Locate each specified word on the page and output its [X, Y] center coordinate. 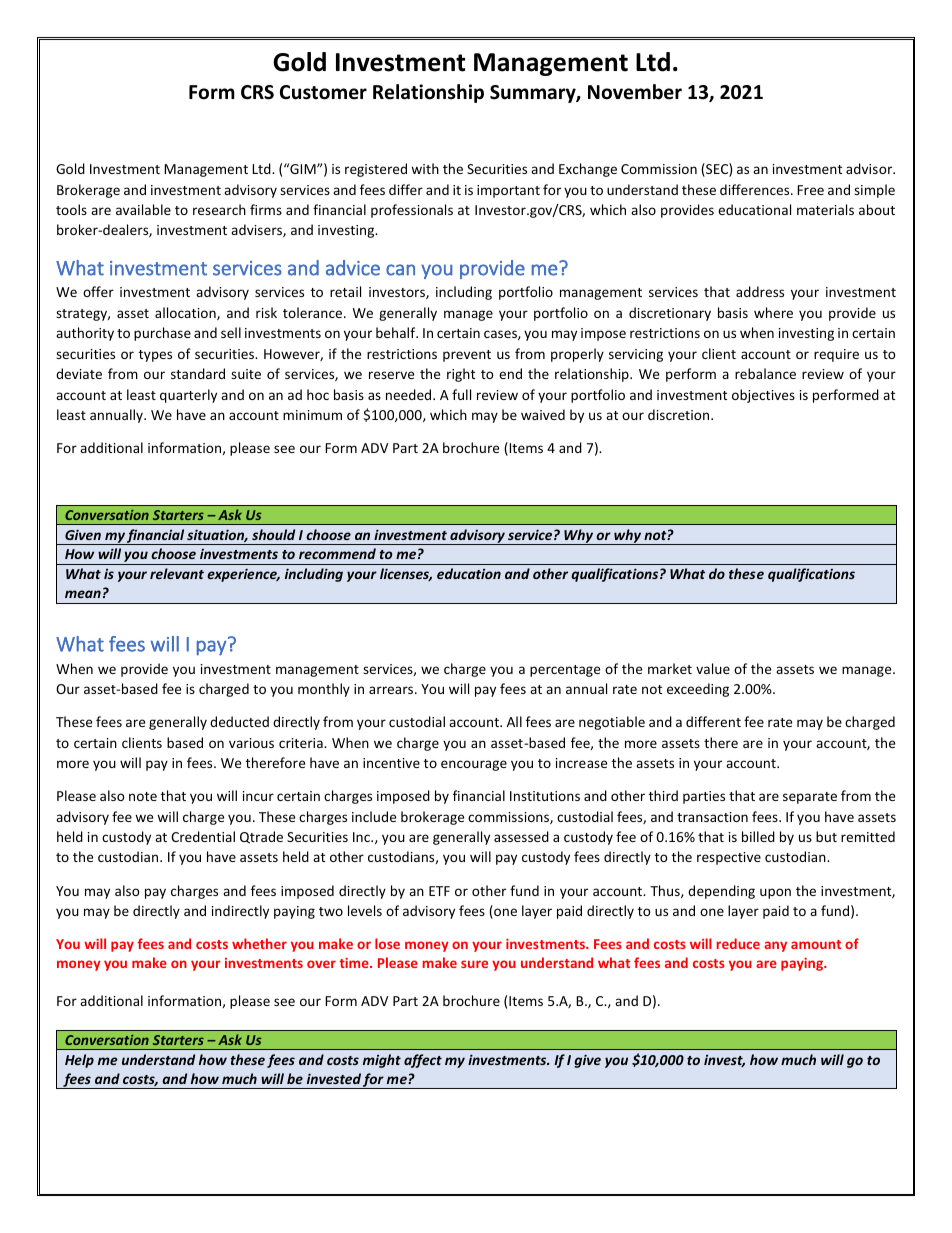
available [143, 209]
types [155, 356]
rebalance [765, 373]
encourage [474, 765]
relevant [177, 573]
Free [810, 190]
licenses [406, 574]
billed [758, 836]
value [713, 668]
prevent [467, 356]
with [425, 168]
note [143, 796]
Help [79, 1061]
